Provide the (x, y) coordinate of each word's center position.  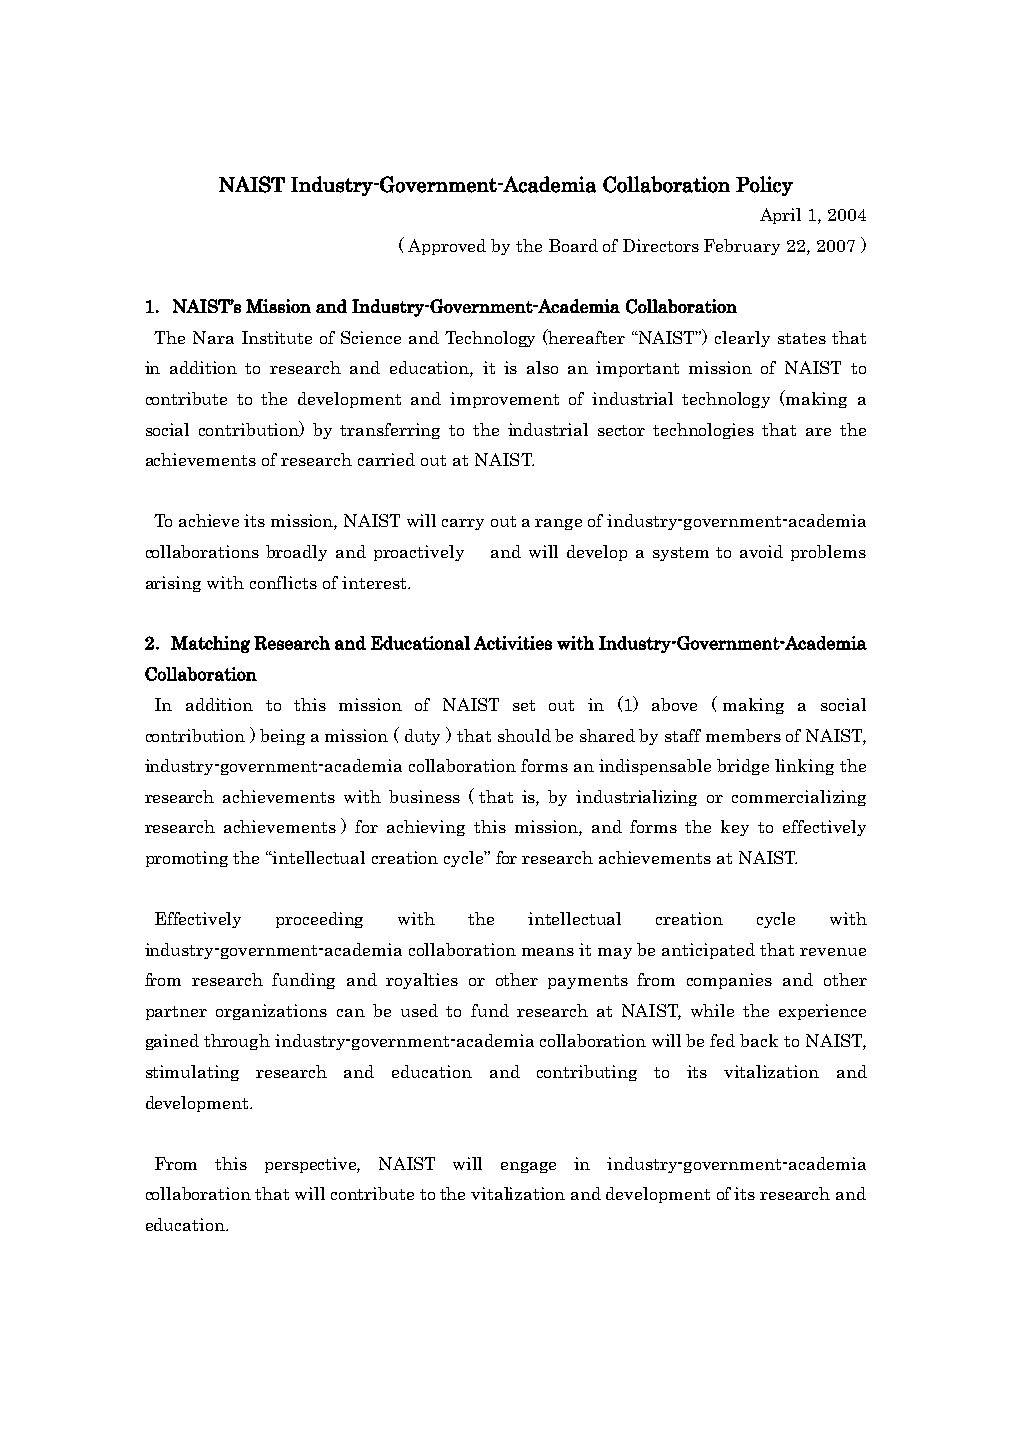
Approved (447, 247)
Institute (277, 337)
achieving (426, 828)
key (735, 828)
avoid (761, 551)
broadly (296, 553)
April (780, 216)
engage (528, 1167)
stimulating (192, 1073)
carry (463, 524)
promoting (187, 859)
